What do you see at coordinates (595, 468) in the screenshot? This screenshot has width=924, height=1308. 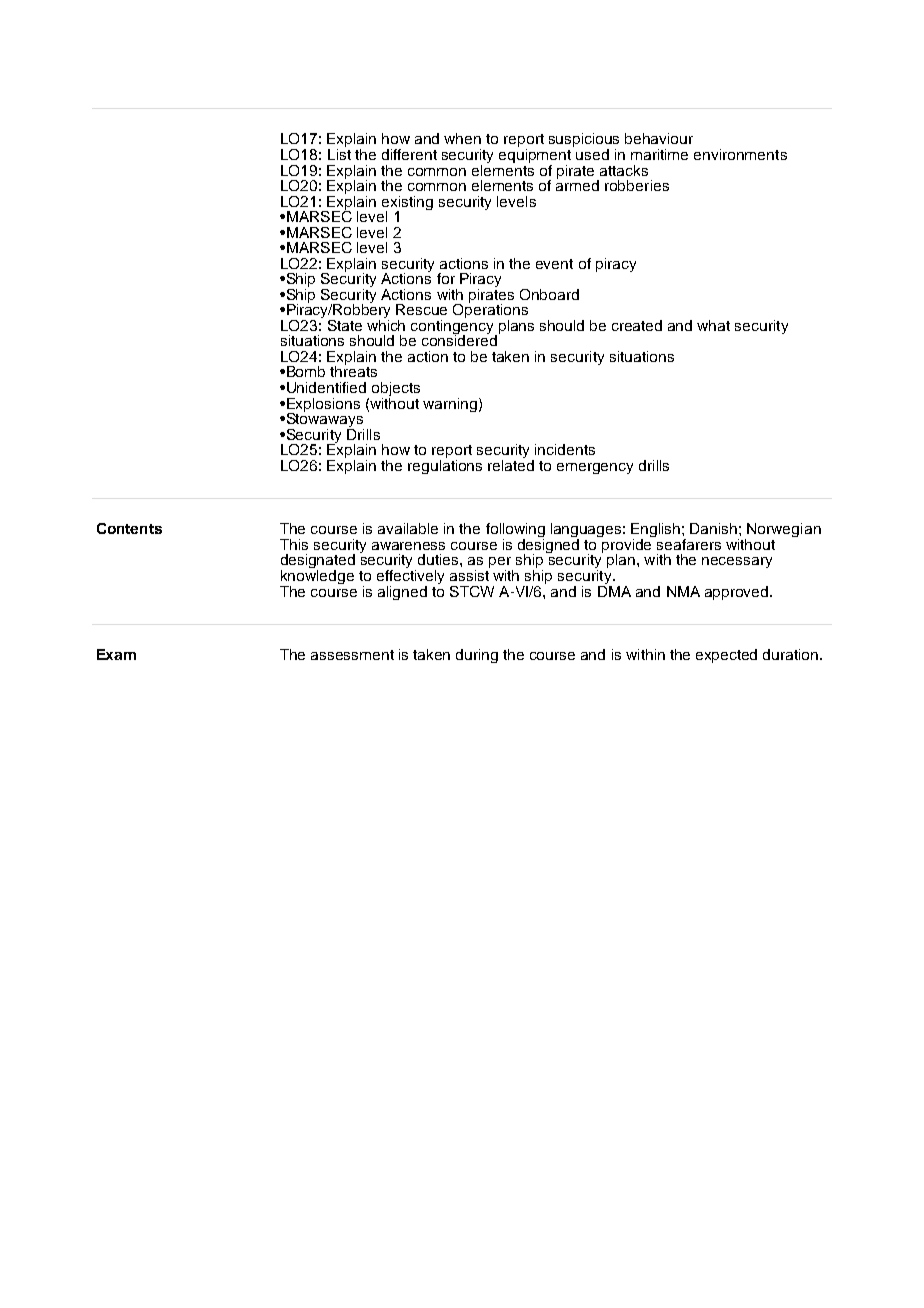 I see `emergency` at bounding box center [595, 468].
